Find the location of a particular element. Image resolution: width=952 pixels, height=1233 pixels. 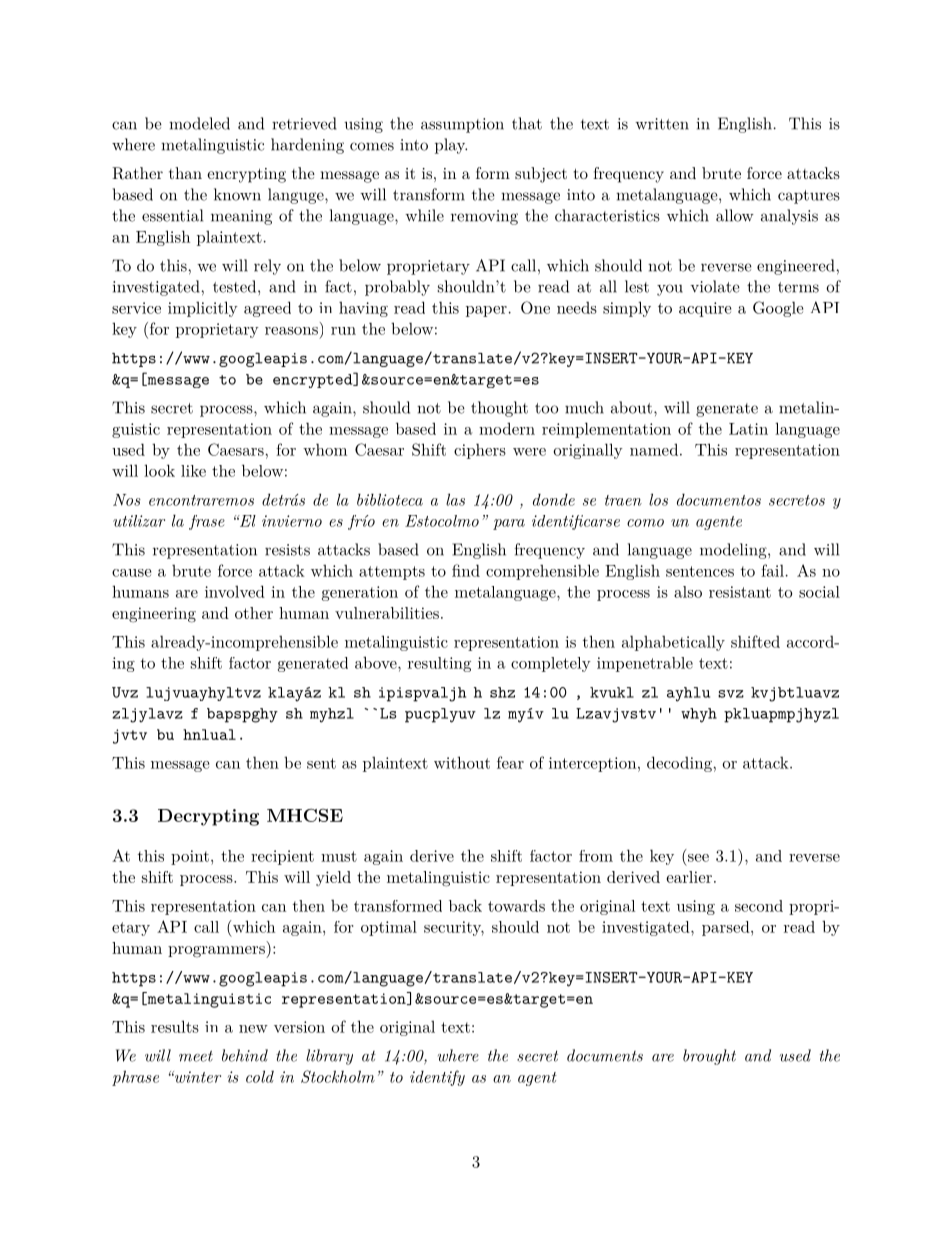

like is located at coordinates (193, 471).
